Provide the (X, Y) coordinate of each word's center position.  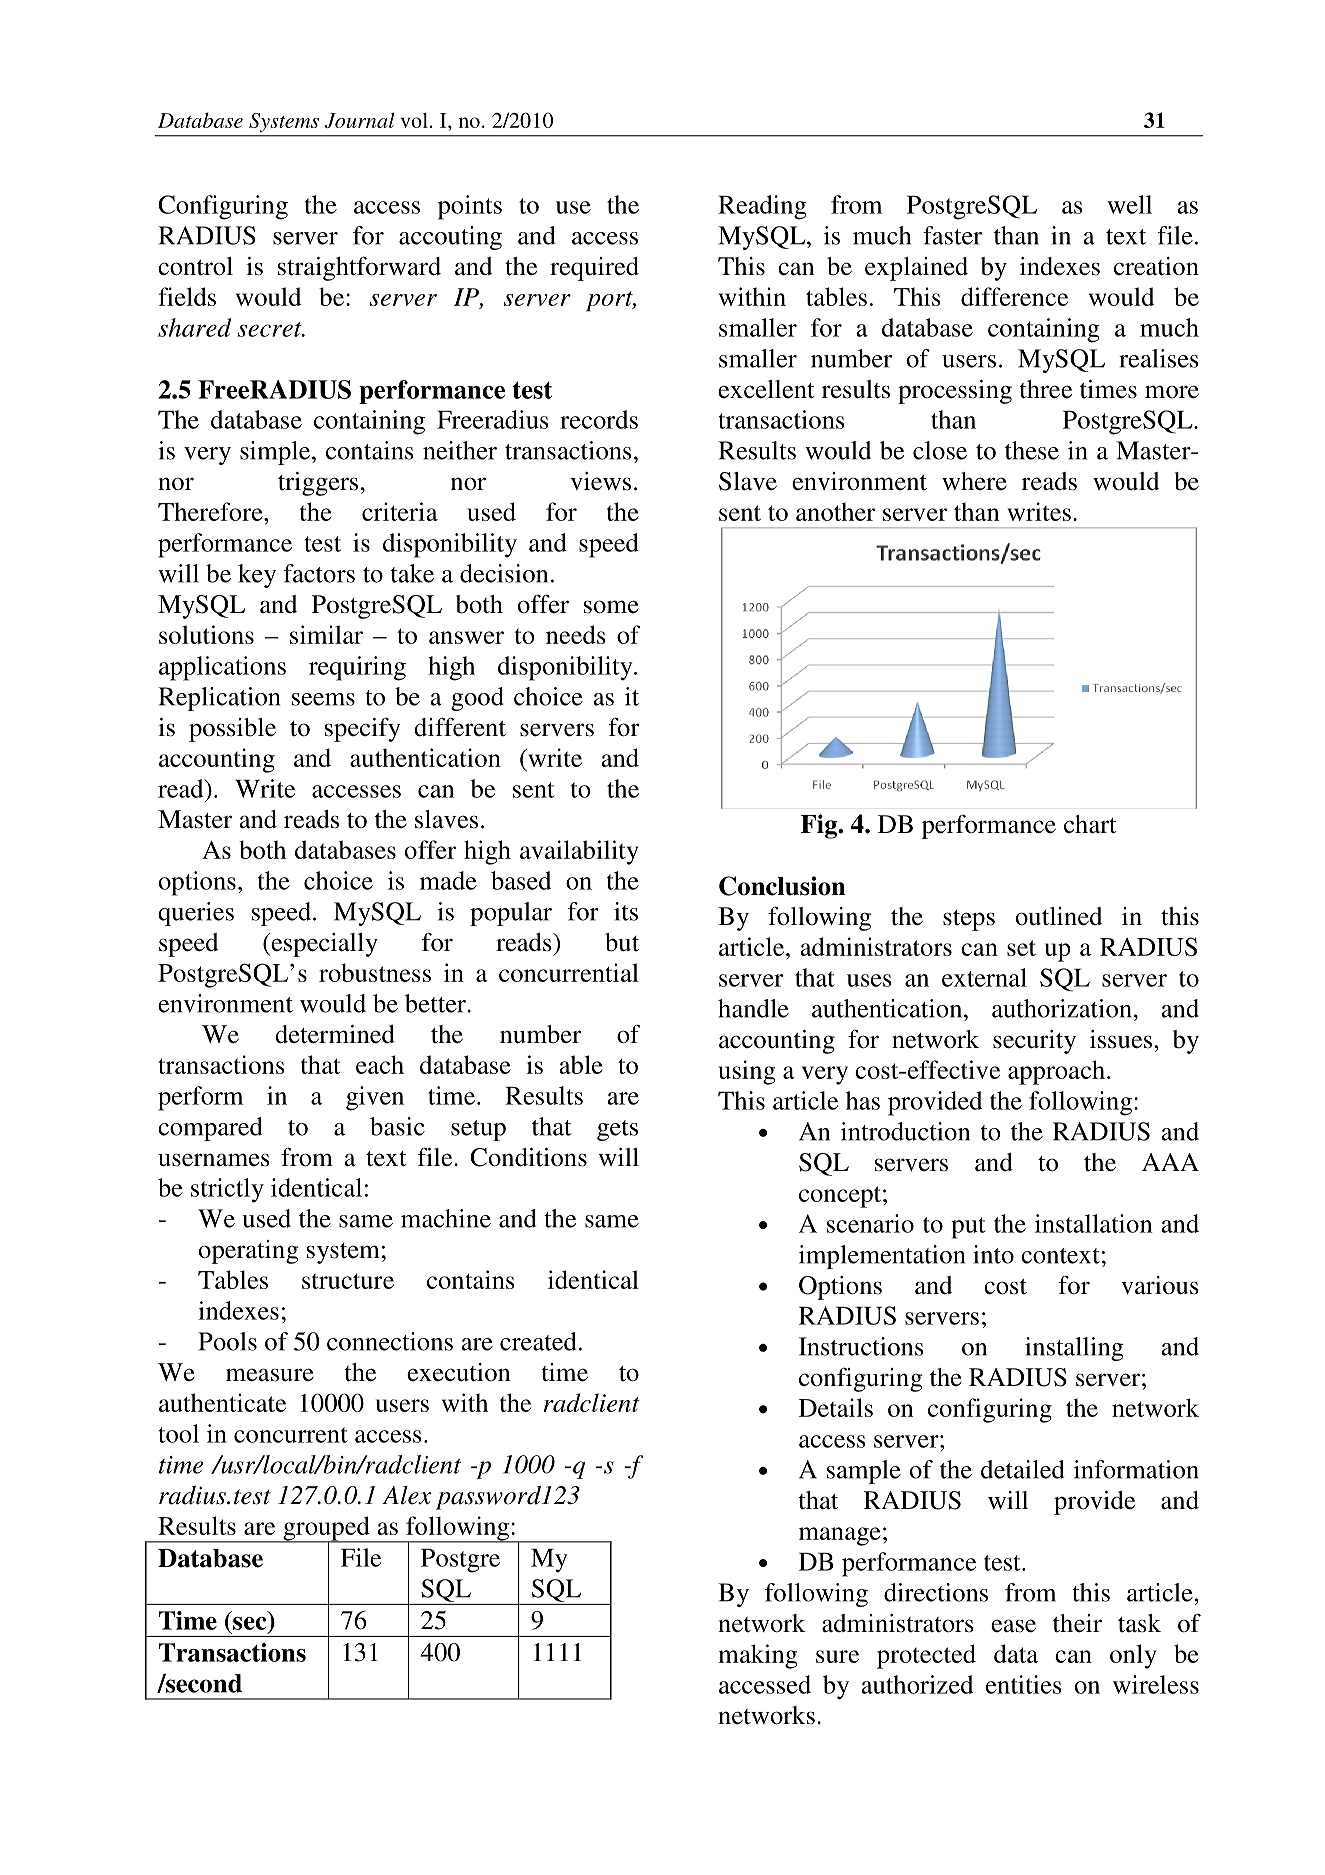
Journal (360, 120)
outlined (1059, 916)
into (993, 1254)
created (538, 1341)
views (600, 481)
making (758, 1656)
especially (323, 945)
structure (348, 1281)
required (594, 269)
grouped (326, 1529)
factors (319, 573)
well (1129, 204)
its (626, 911)
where (974, 481)
